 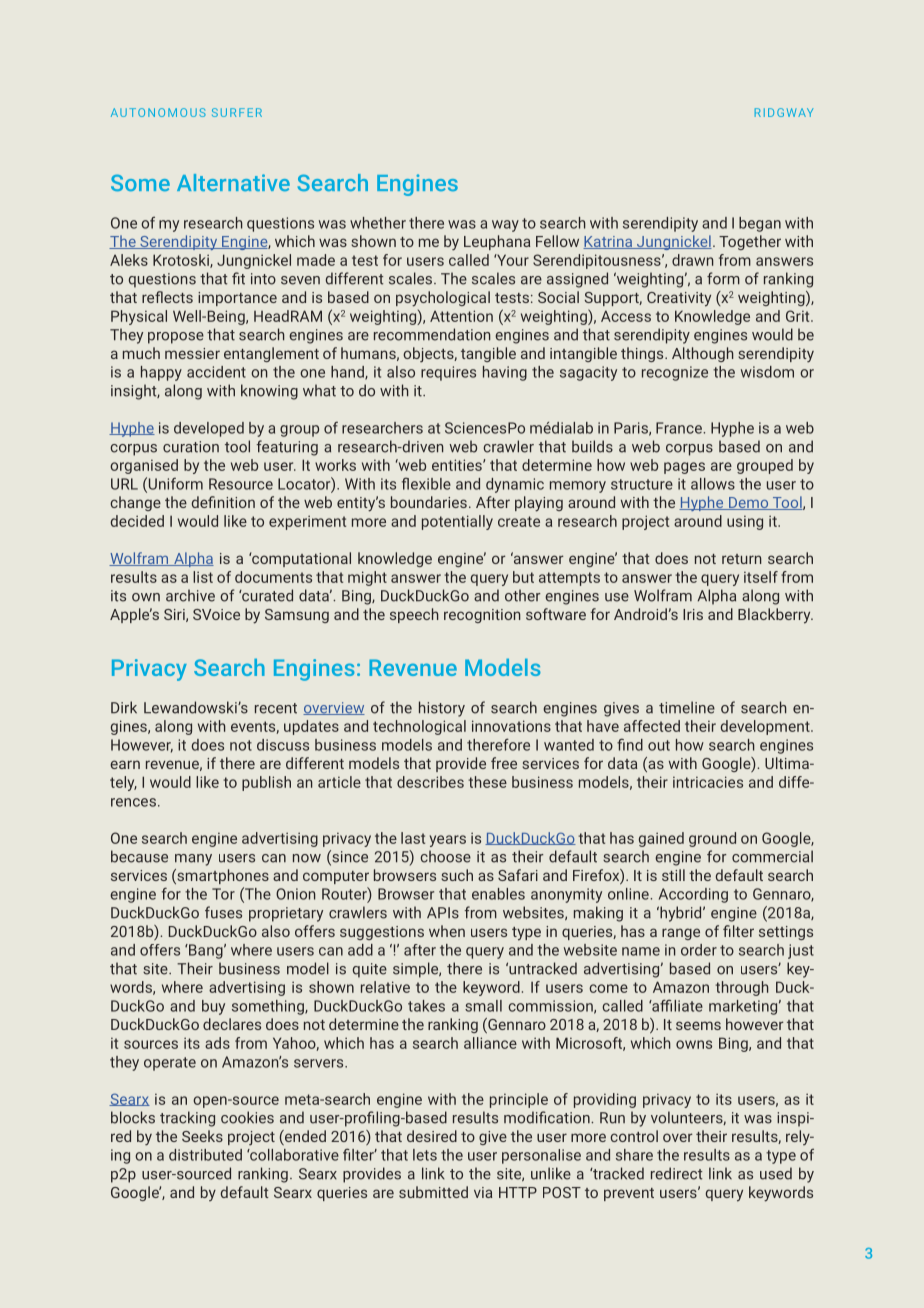 I want to click on distributed, so click(x=205, y=1155).
